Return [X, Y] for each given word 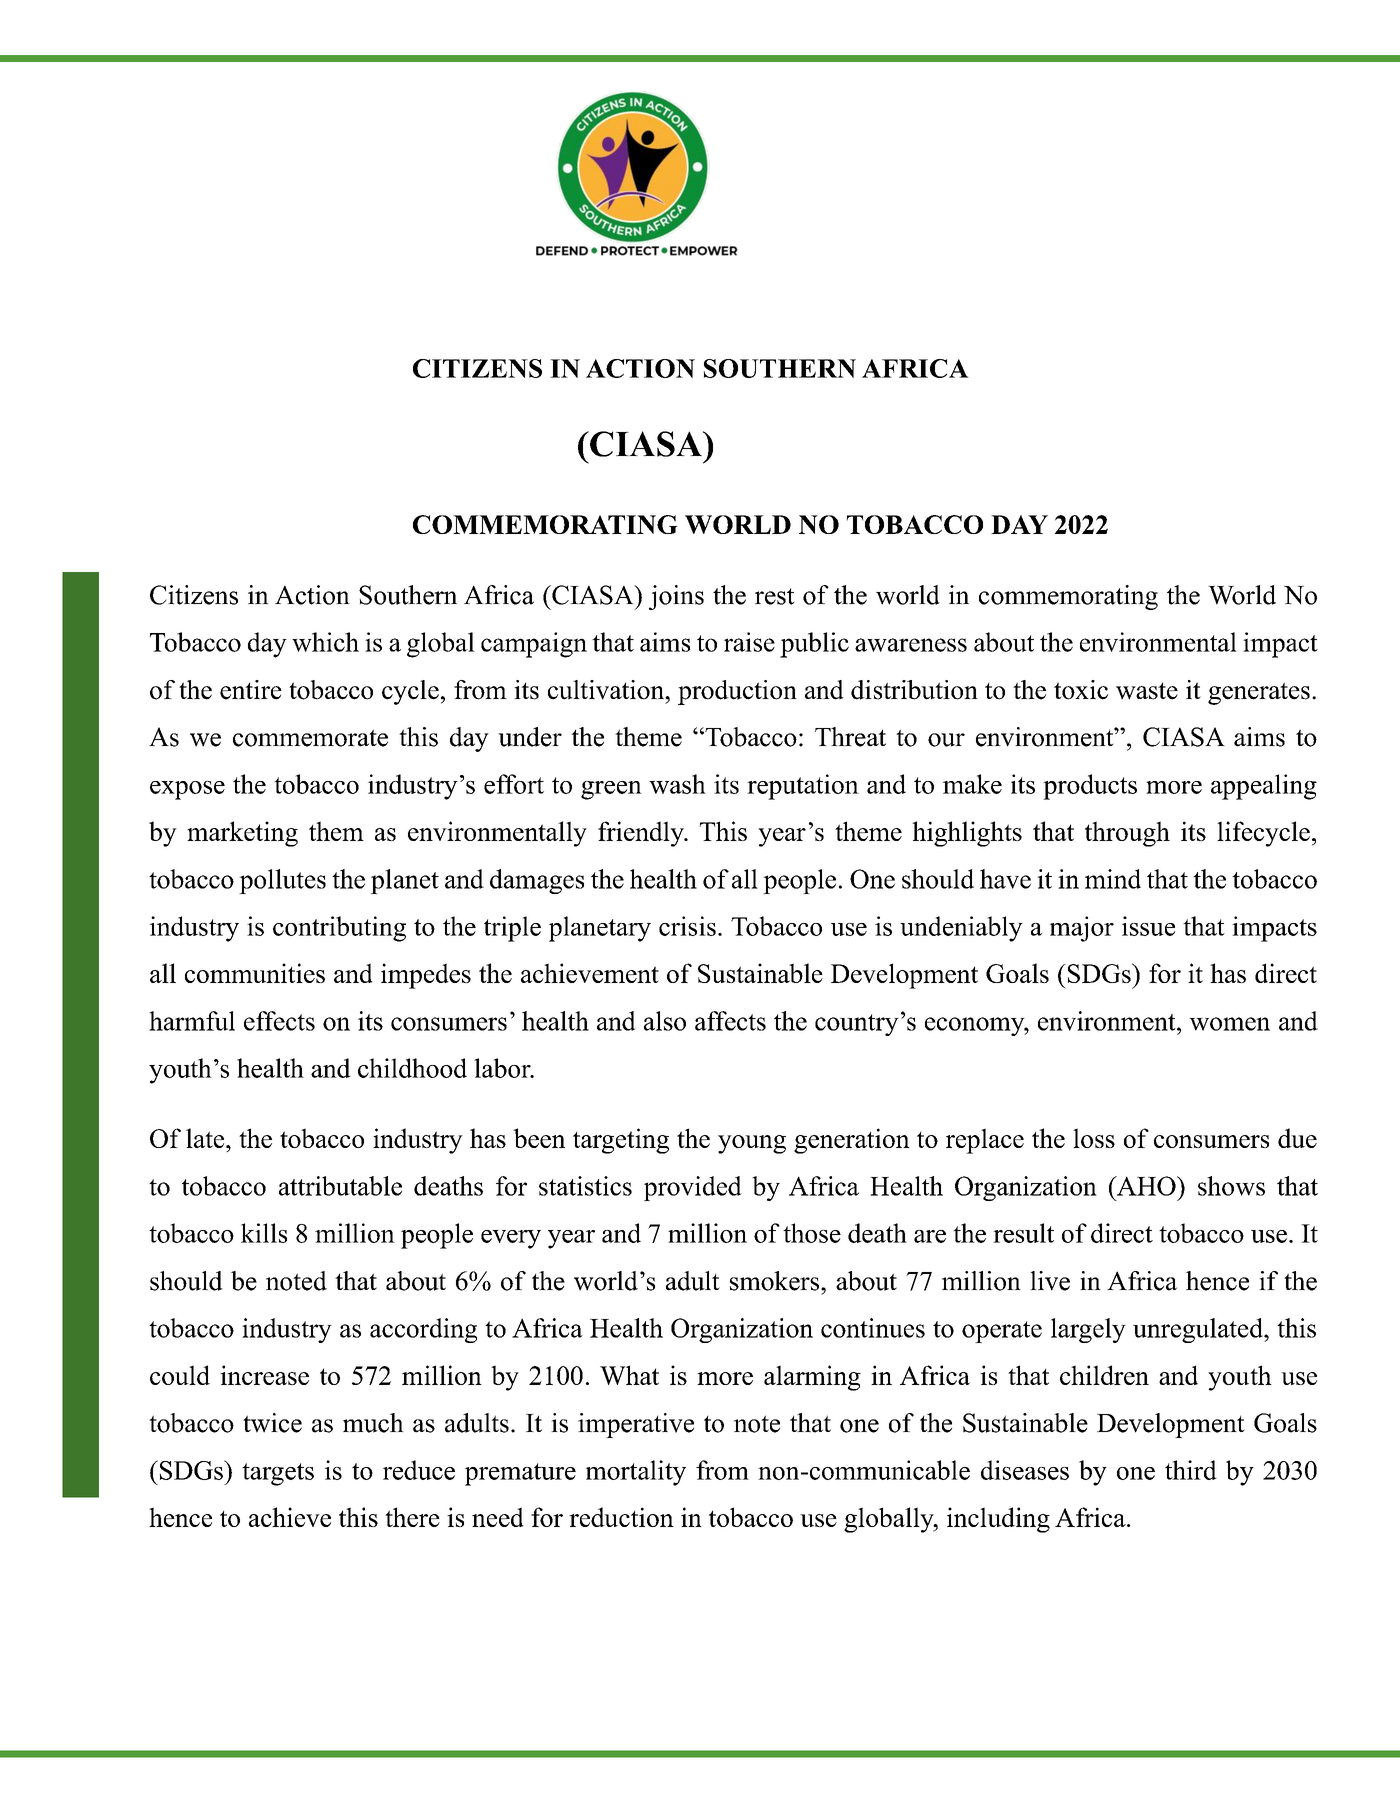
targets [278, 1474]
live [1050, 1281]
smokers [776, 1281]
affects [730, 1021]
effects [279, 1021]
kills [264, 1233]
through [1127, 834]
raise [749, 642]
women [1229, 1024]
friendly [642, 834]
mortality [636, 1473]
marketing [242, 834]
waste [1147, 691]
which [325, 642]
